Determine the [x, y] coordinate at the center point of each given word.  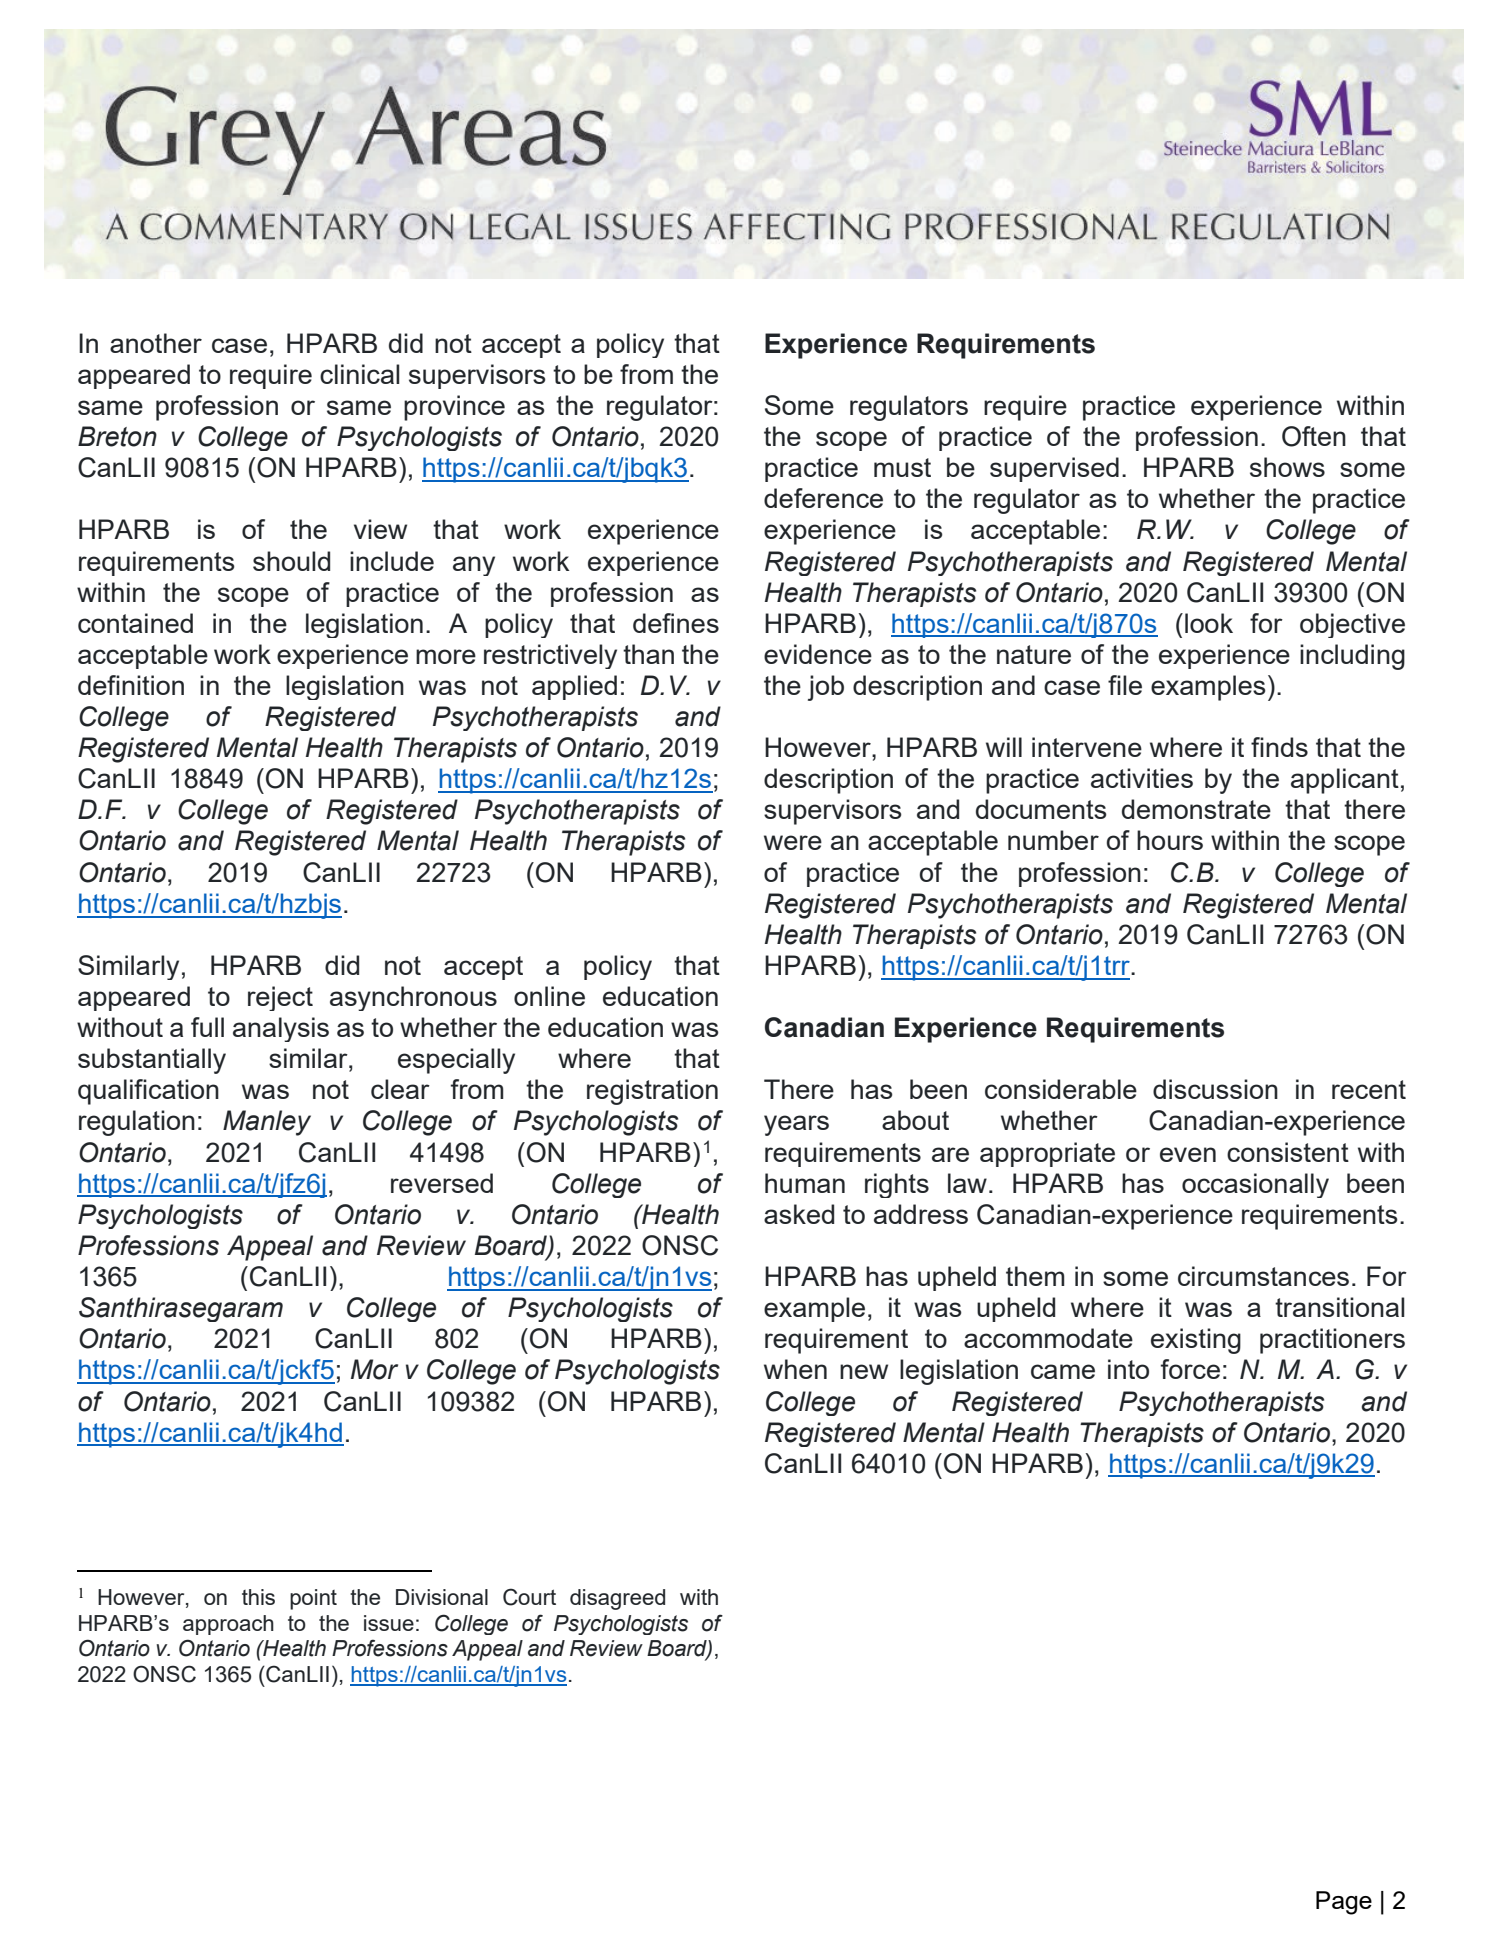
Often [1314, 436]
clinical [360, 374]
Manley [267, 1123]
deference [823, 498]
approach [228, 1625]
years [796, 1125]
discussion [1215, 1089]
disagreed [617, 1599]
